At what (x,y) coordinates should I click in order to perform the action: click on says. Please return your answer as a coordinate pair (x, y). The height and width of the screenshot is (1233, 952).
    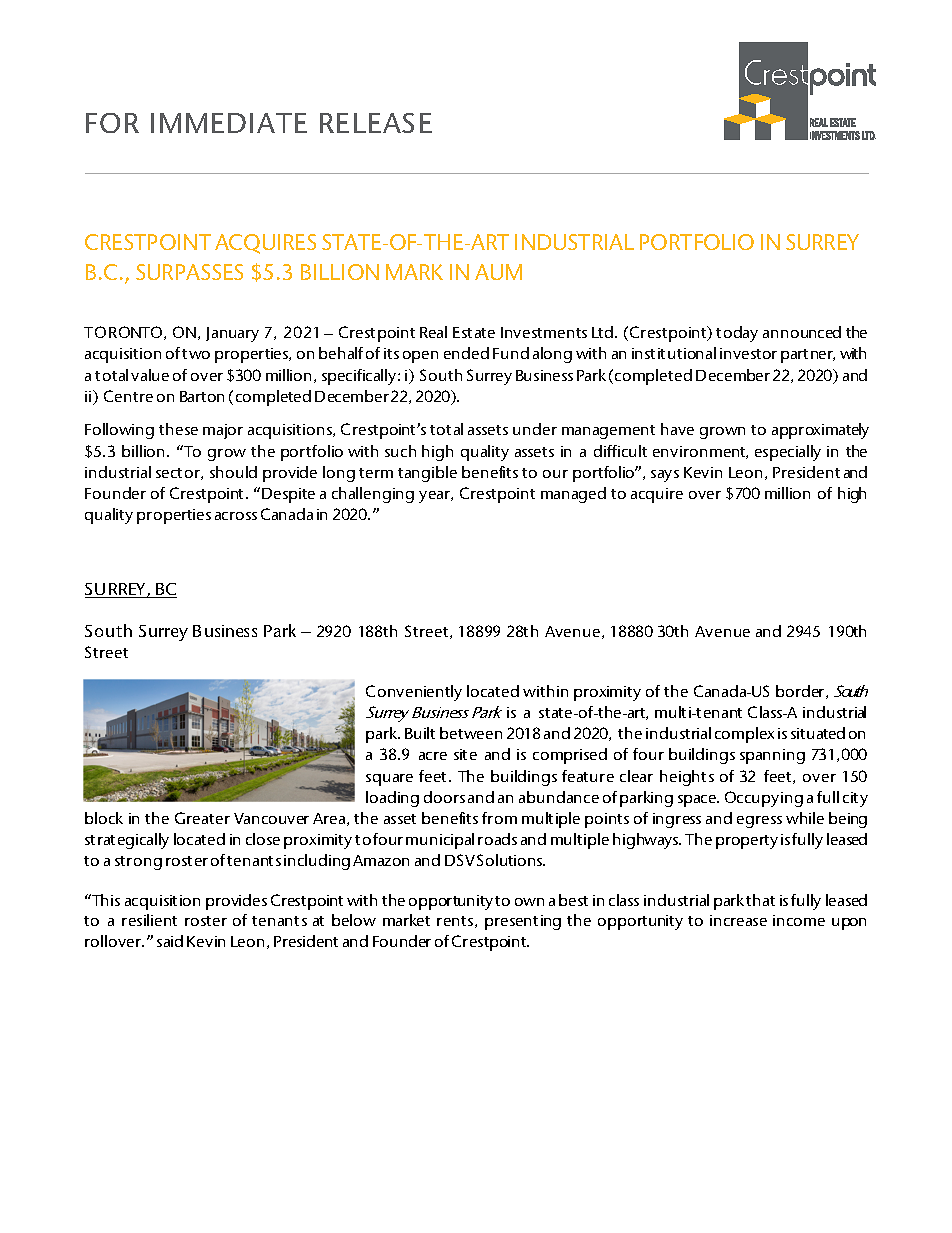
    Looking at the image, I should click on (665, 476).
